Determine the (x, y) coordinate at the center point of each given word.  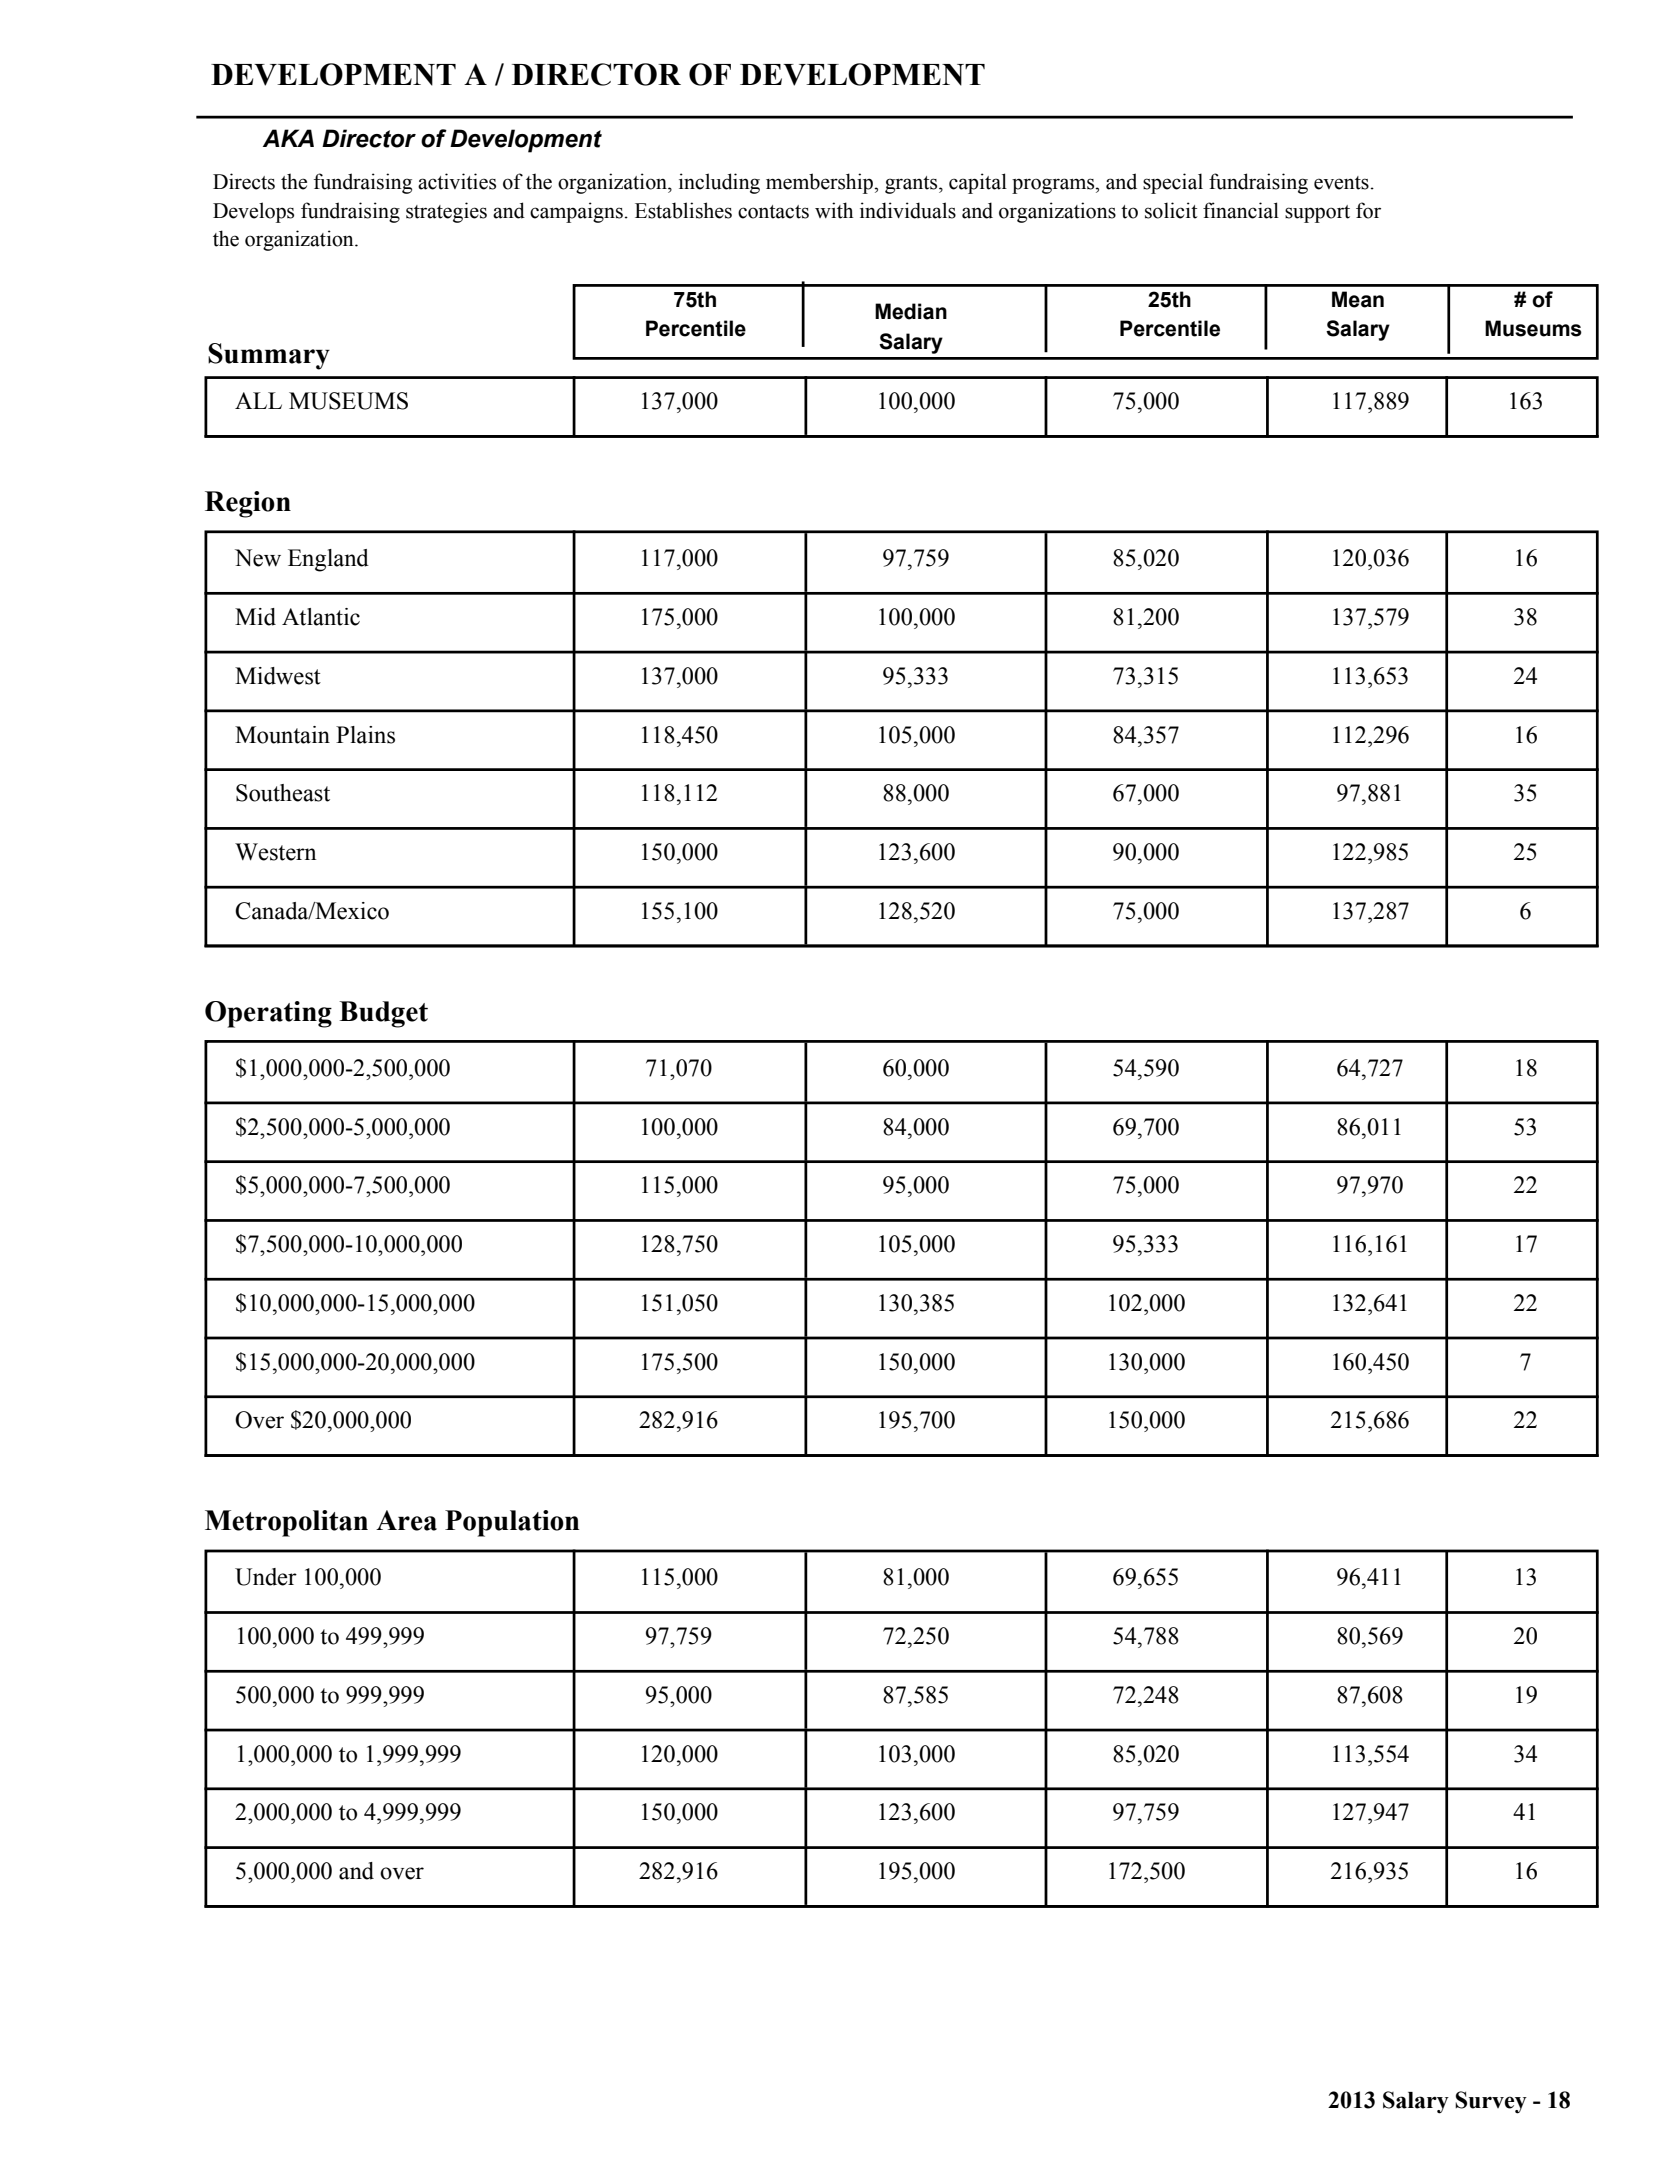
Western (276, 852)
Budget (383, 1014)
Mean (1358, 299)
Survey (1491, 2102)
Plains (365, 735)
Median (911, 311)
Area (406, 1520)
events (1341, 183)
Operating (268, 1014)
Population (512, 1523)
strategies (446, 212)
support (1317, 214)
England (328, 560)
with (834, 210)
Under (266, 1577)
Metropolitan (286, 1523)
